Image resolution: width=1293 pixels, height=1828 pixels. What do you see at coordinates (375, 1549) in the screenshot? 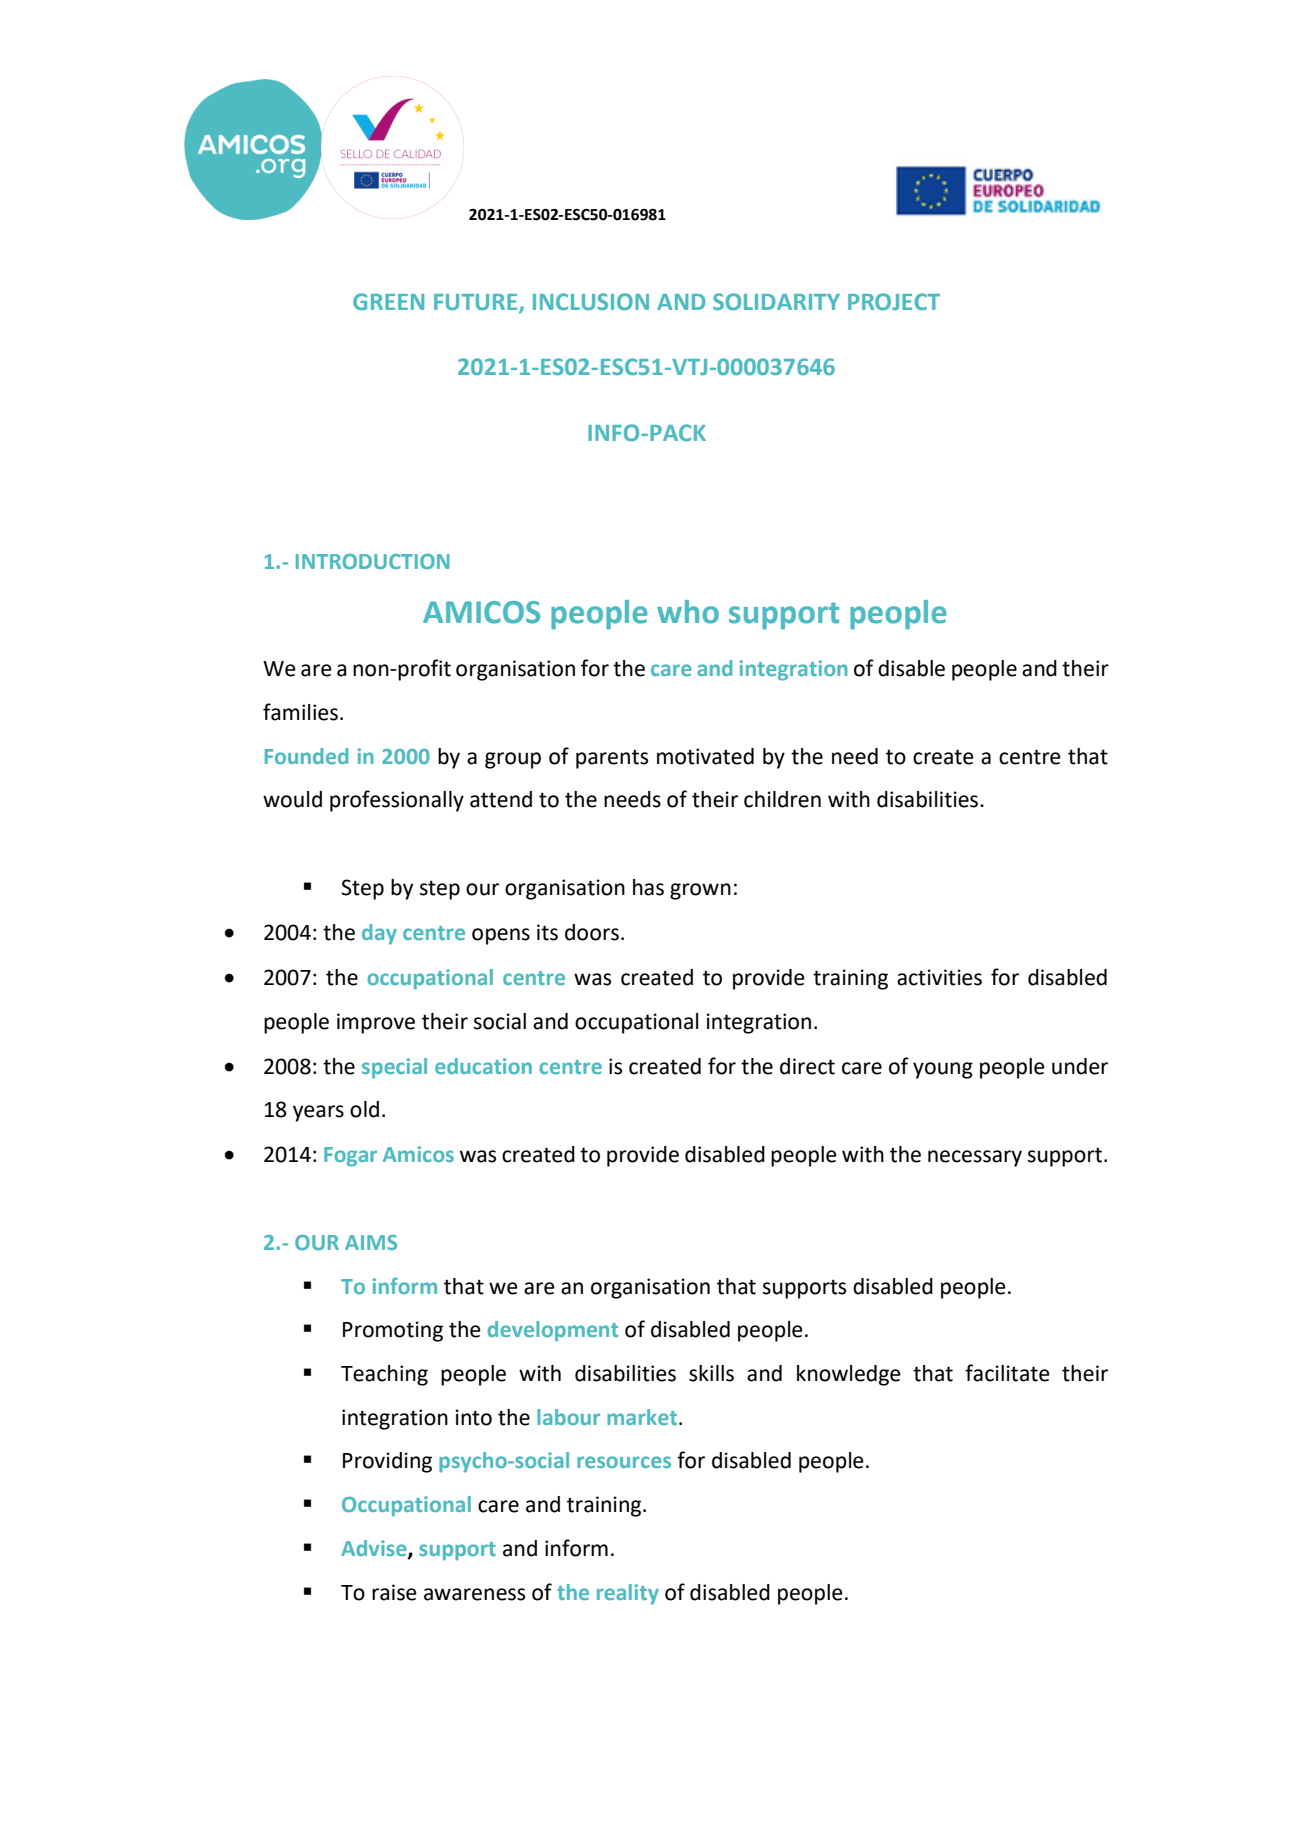
I see `Advise` at bounding box center [375, 1549].
